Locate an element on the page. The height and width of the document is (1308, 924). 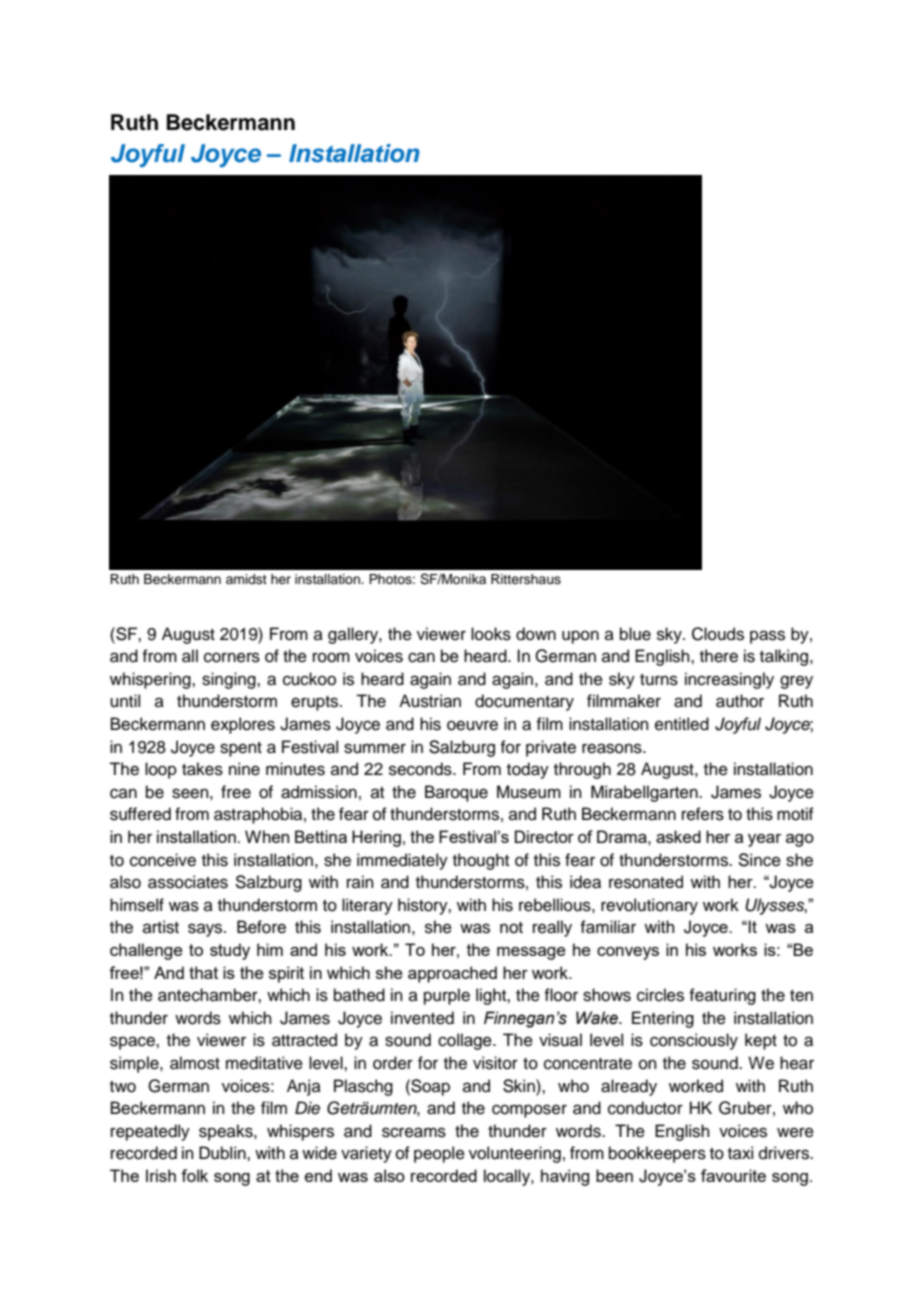
Baroque is located at coordinates (456, 793).
